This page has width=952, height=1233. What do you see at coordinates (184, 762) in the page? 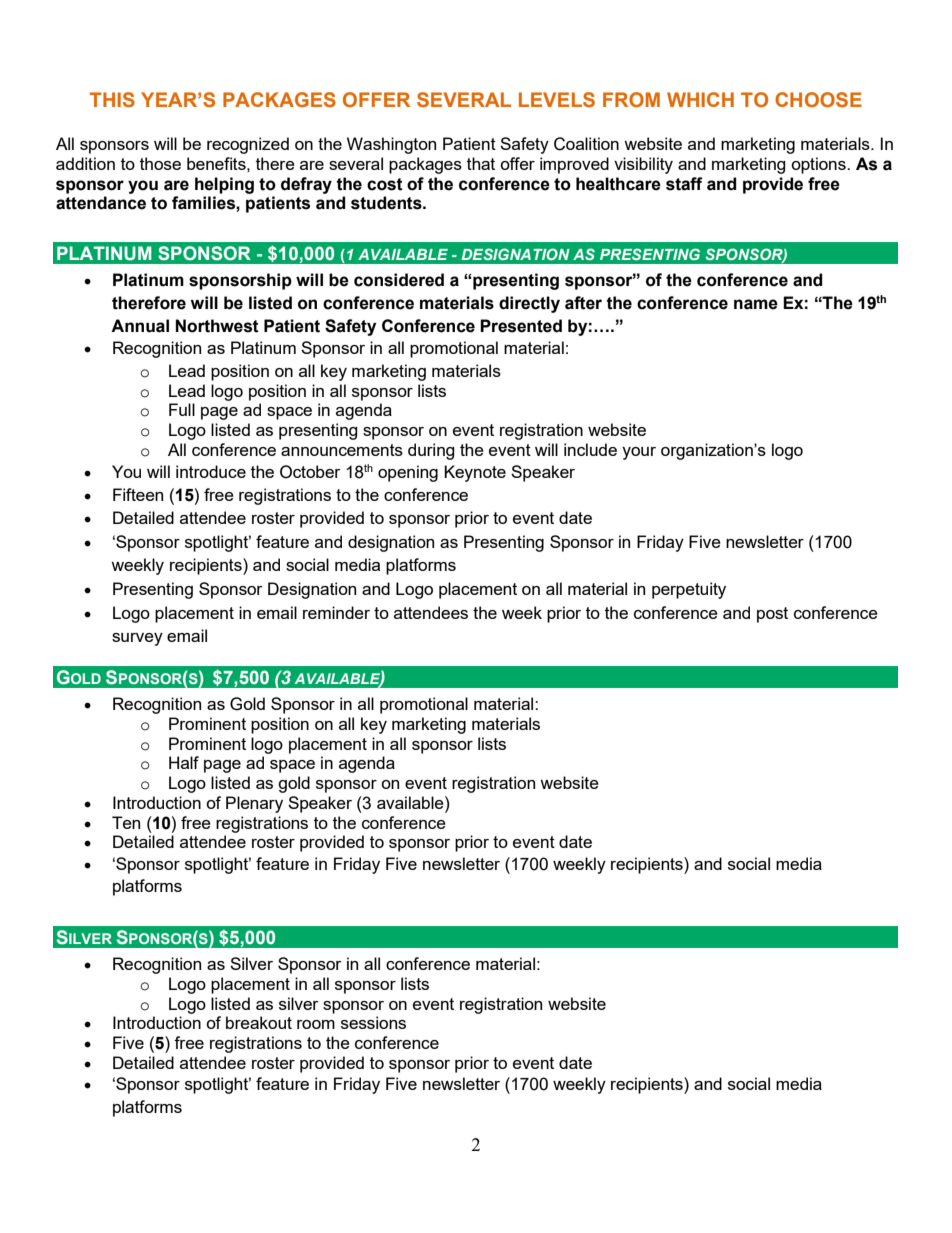
I see `Half` at bounding box center [184, 762].
